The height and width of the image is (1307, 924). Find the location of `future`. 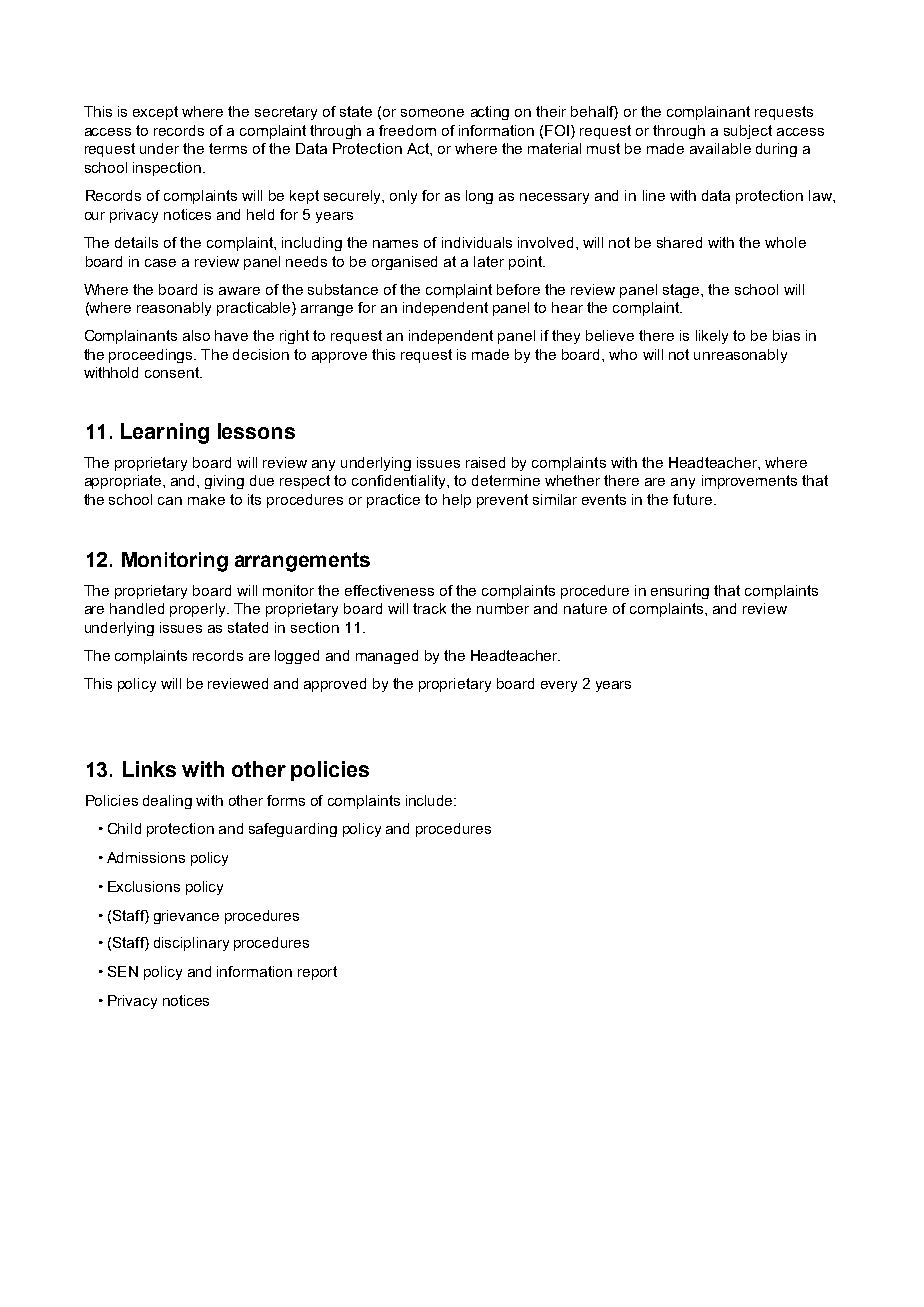

future is located at coordinates (694, 499).
